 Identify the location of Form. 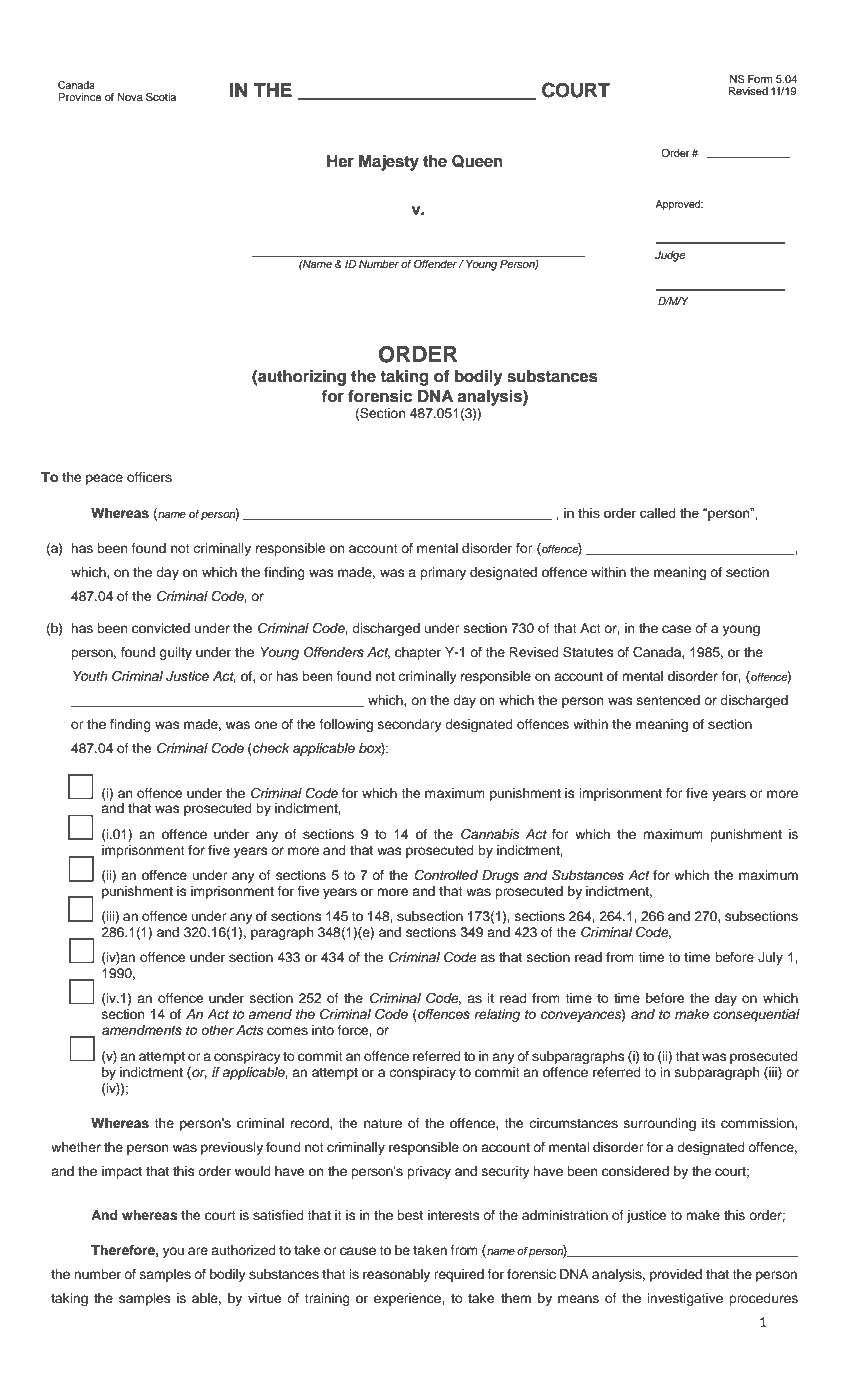
(760, 79).
